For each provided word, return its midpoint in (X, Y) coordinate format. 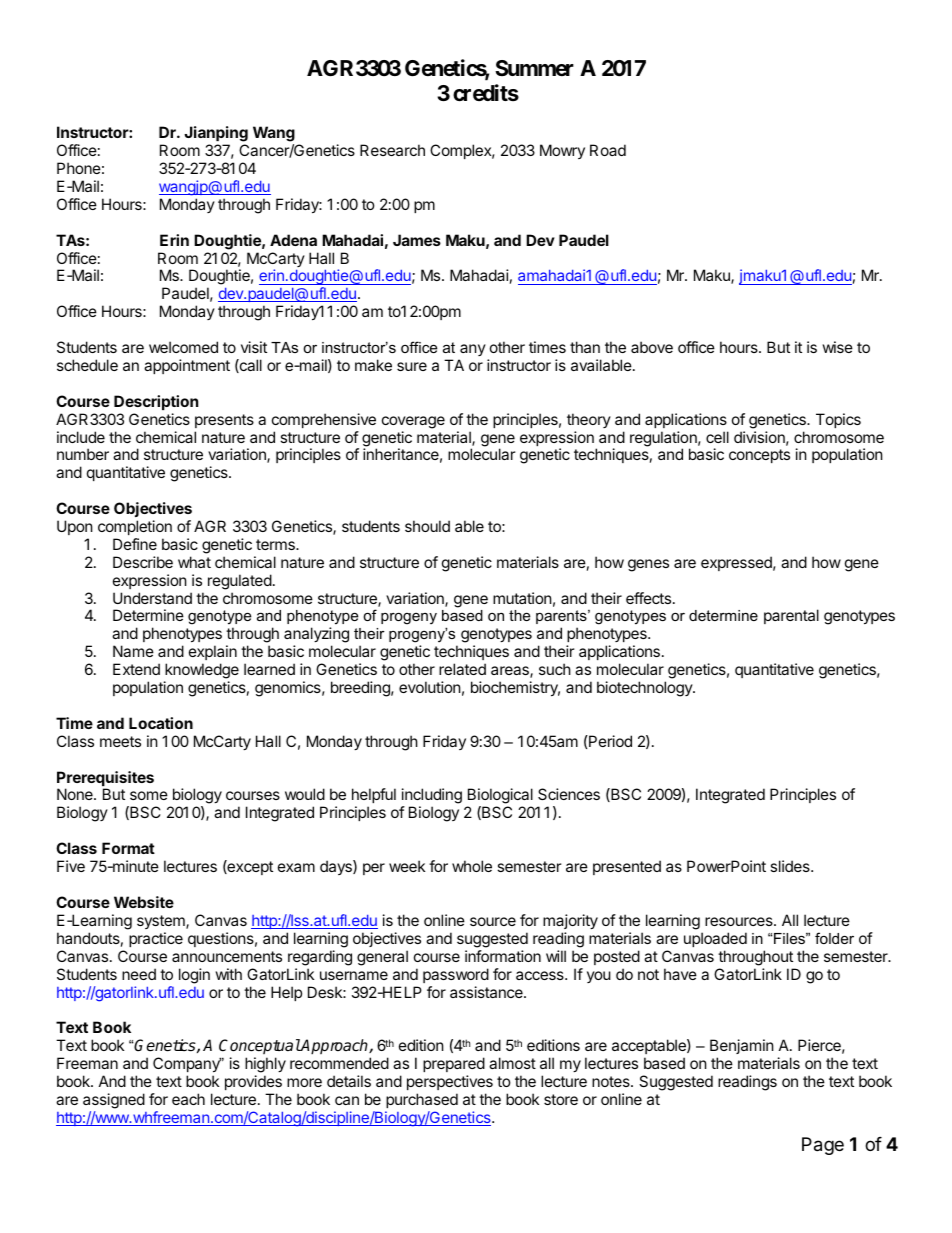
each (188, 1099)
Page (823, 1146)
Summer (534, 68)
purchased (422, 1100)
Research (392, 150)
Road (608, 150)
